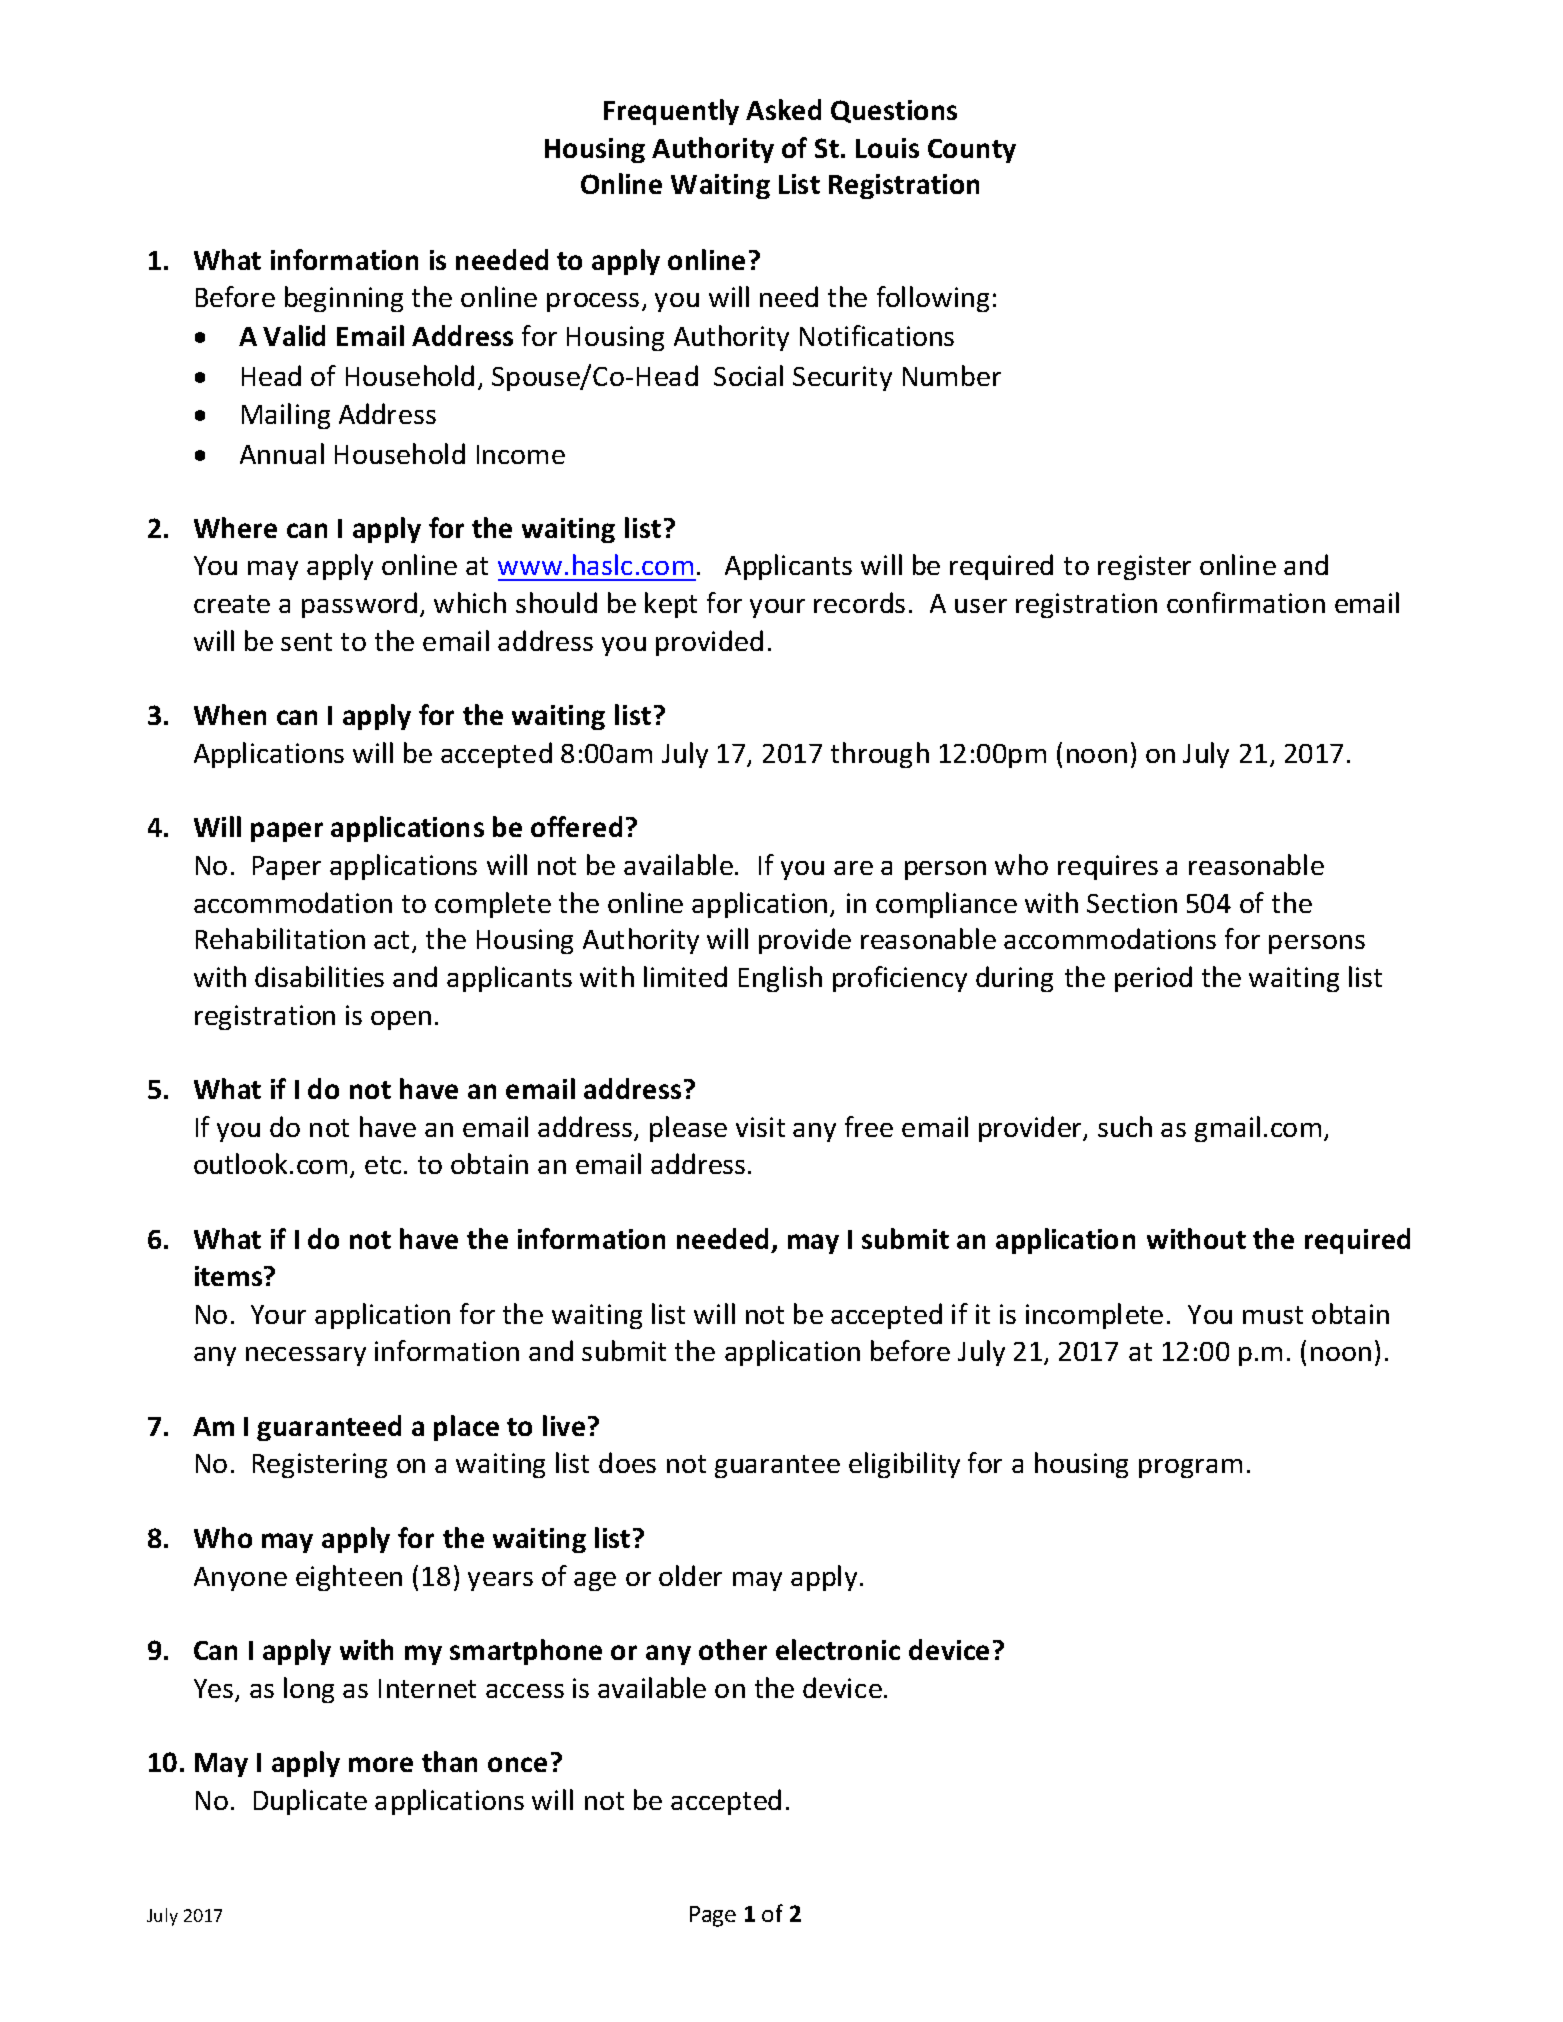 The width and height of the screenshot is (1563, 2022). Describe the element at coordinates (880, 755) in the screenshot. I see `through` at that location.
